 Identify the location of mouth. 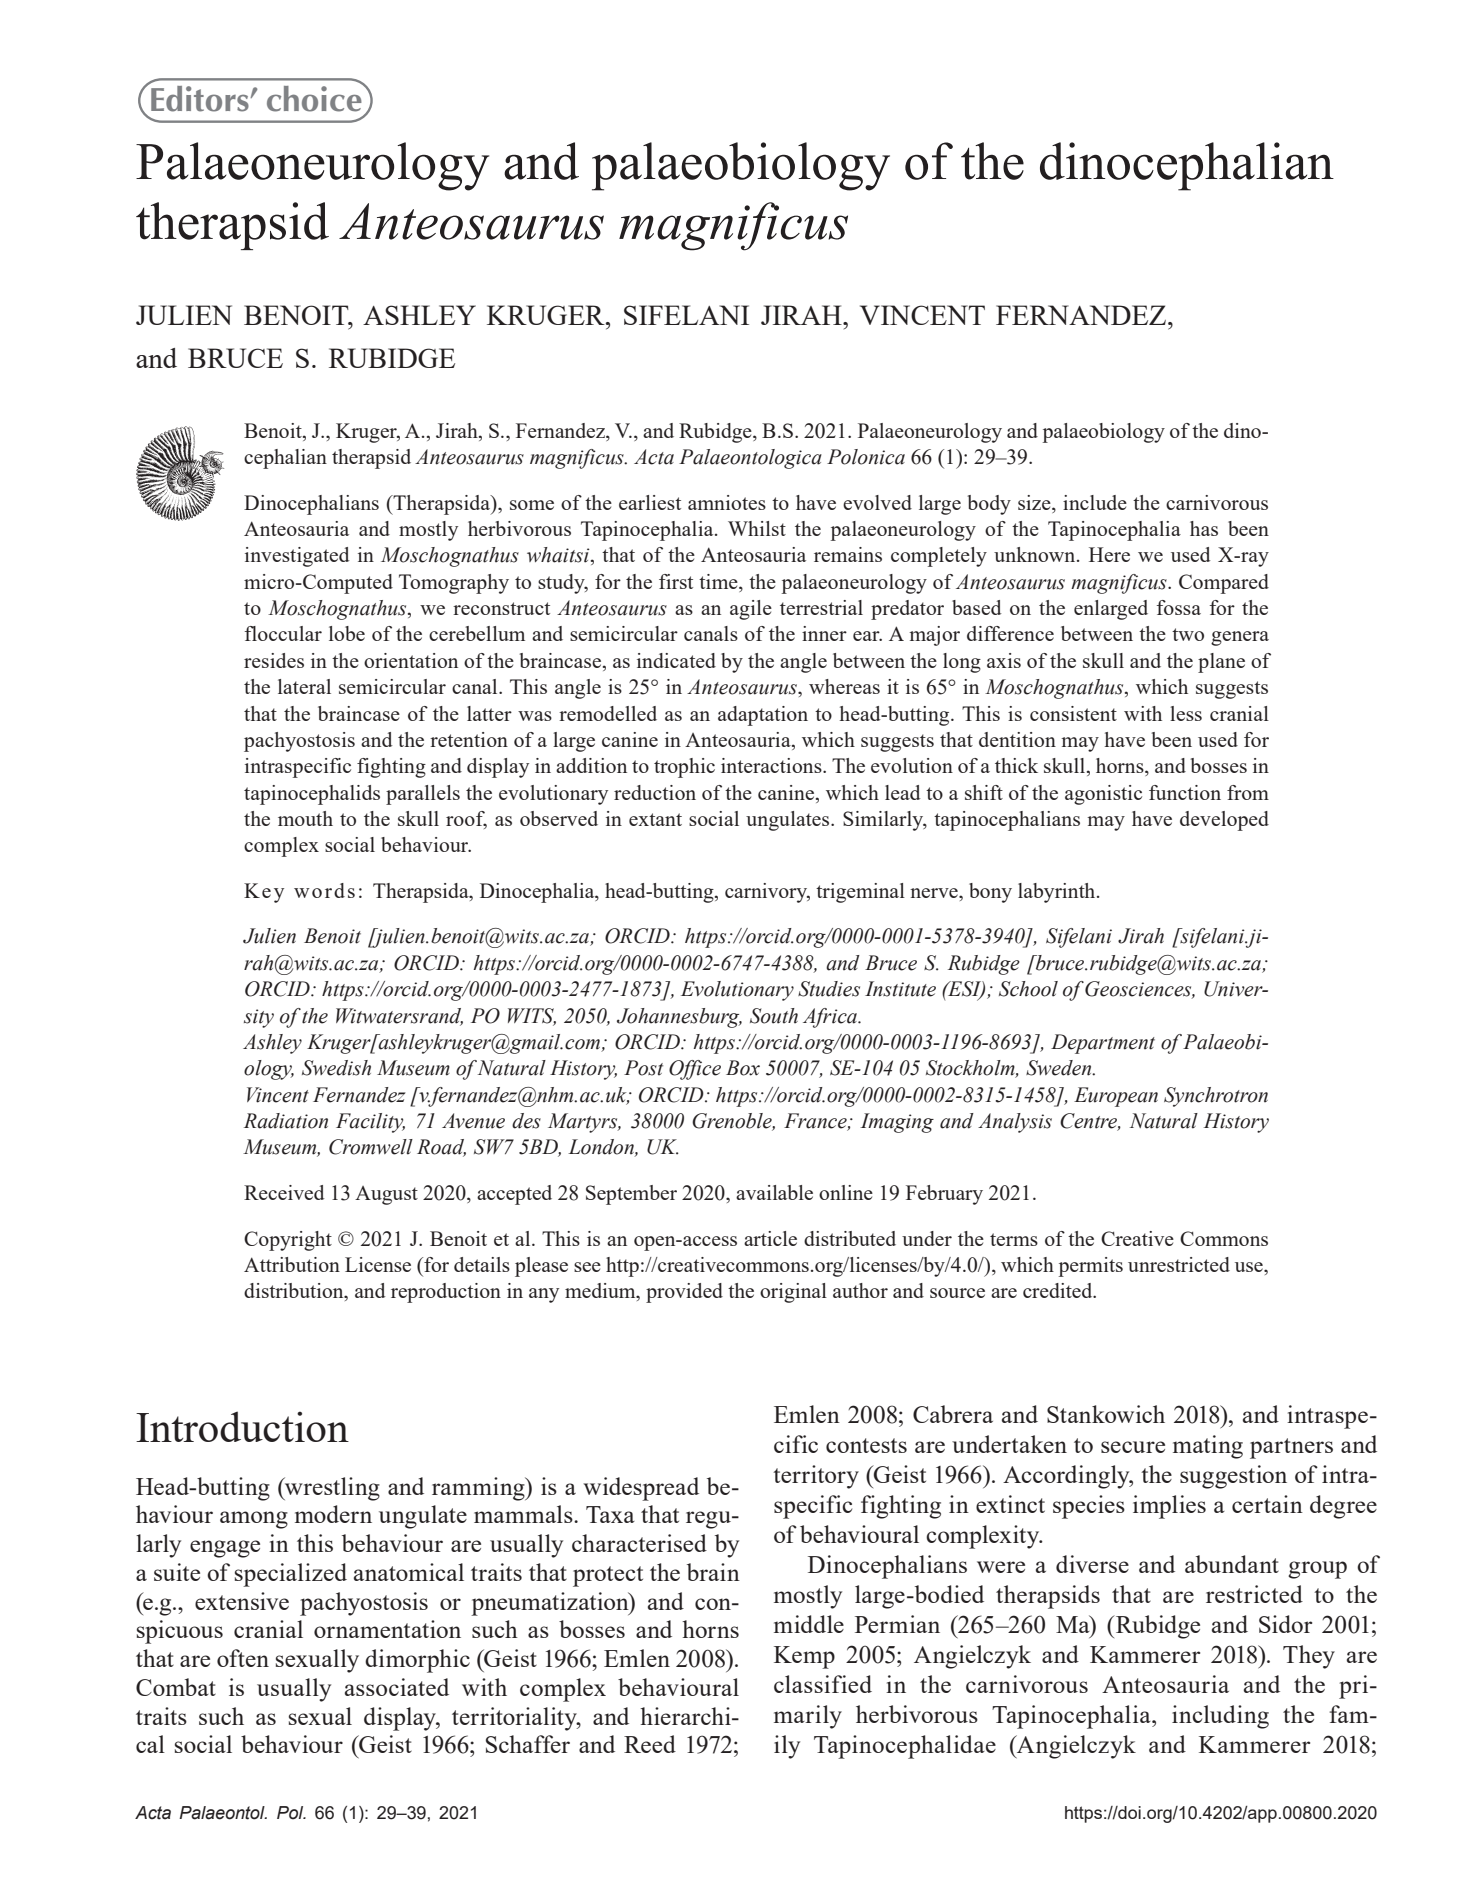
(305, 818).
